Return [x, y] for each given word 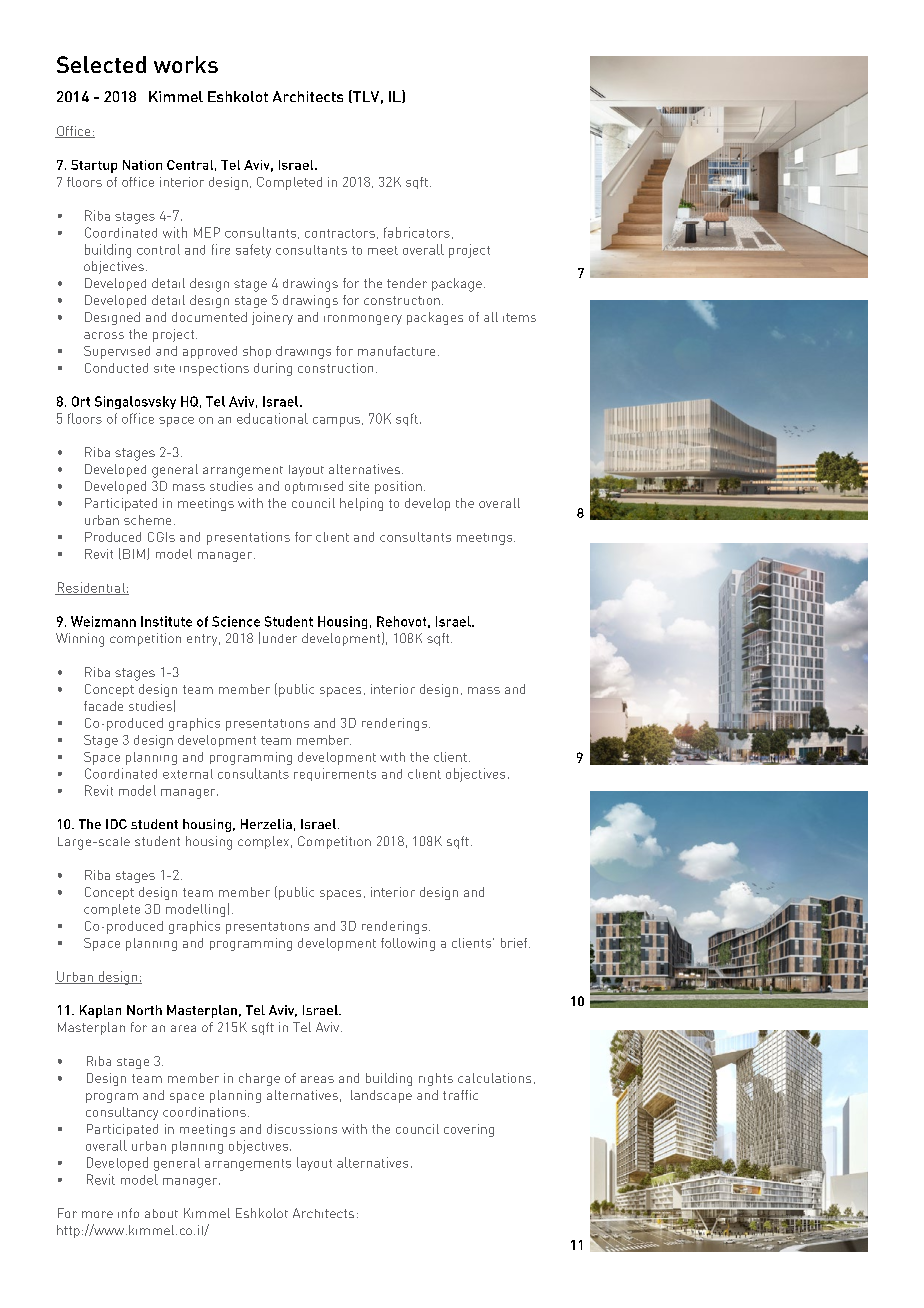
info [128, 1213]
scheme [147, 520]
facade [103, 706]
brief [515, 943]
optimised [314, 487]
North [144, 1010]
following [408, 944]
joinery [272, 318]
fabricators [417, 232]
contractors [340, 233]
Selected [101, 64]
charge [259, 1079]
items [519, 317]
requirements [335, 774]
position [398, 487]
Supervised [117, 352]
